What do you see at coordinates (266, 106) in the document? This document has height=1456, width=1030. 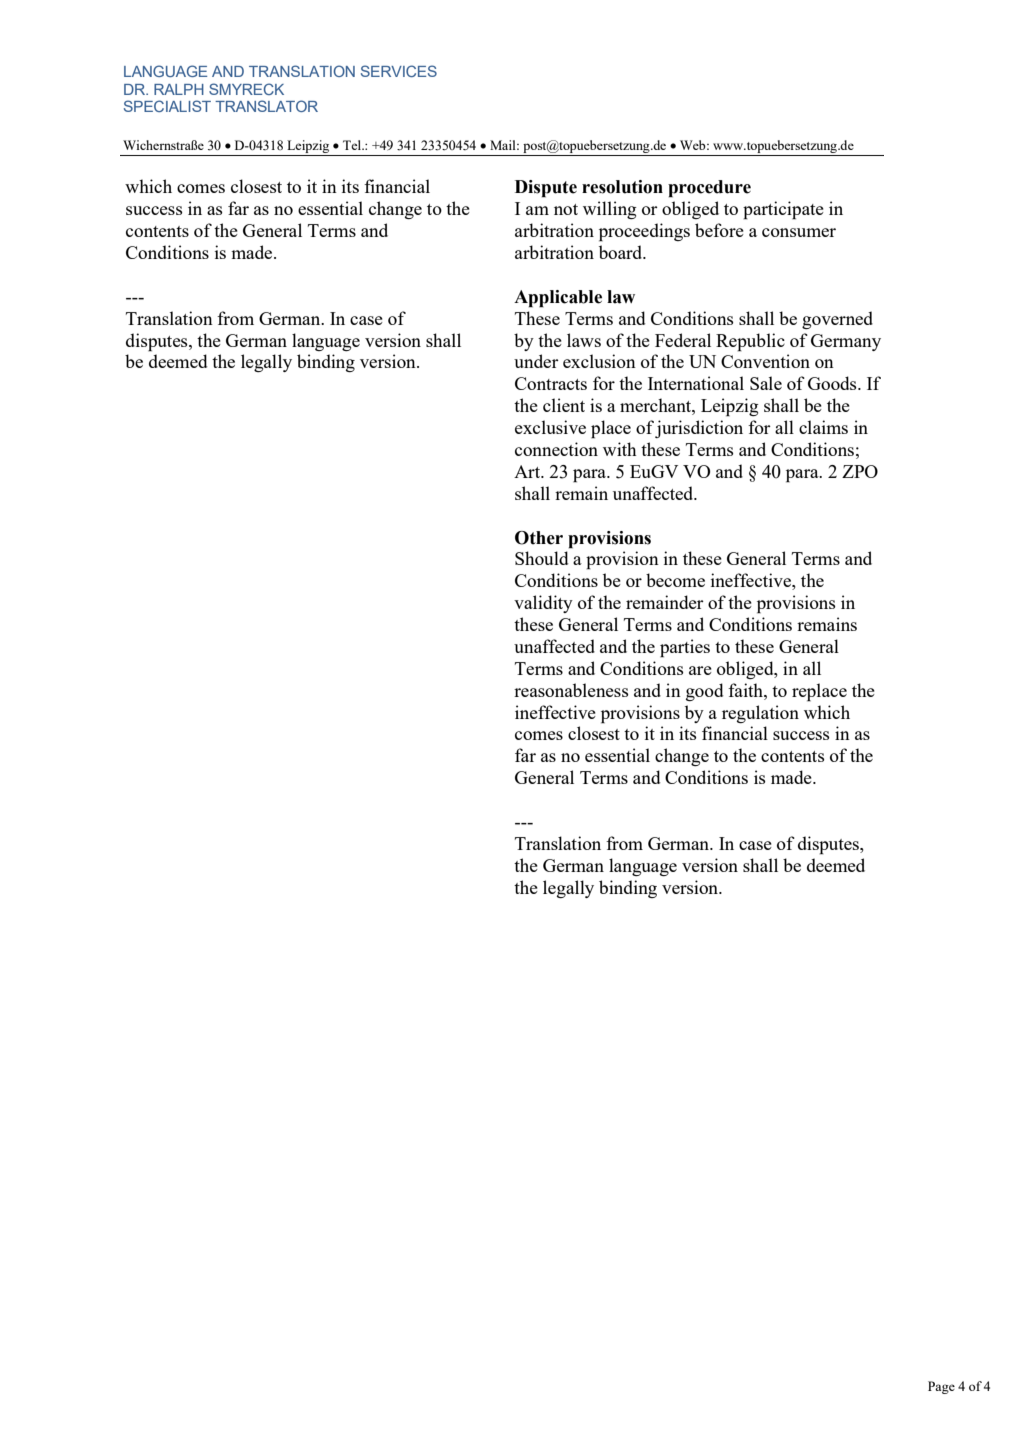 I see `TRANSLATOR` at bounding box center [266, 106].
